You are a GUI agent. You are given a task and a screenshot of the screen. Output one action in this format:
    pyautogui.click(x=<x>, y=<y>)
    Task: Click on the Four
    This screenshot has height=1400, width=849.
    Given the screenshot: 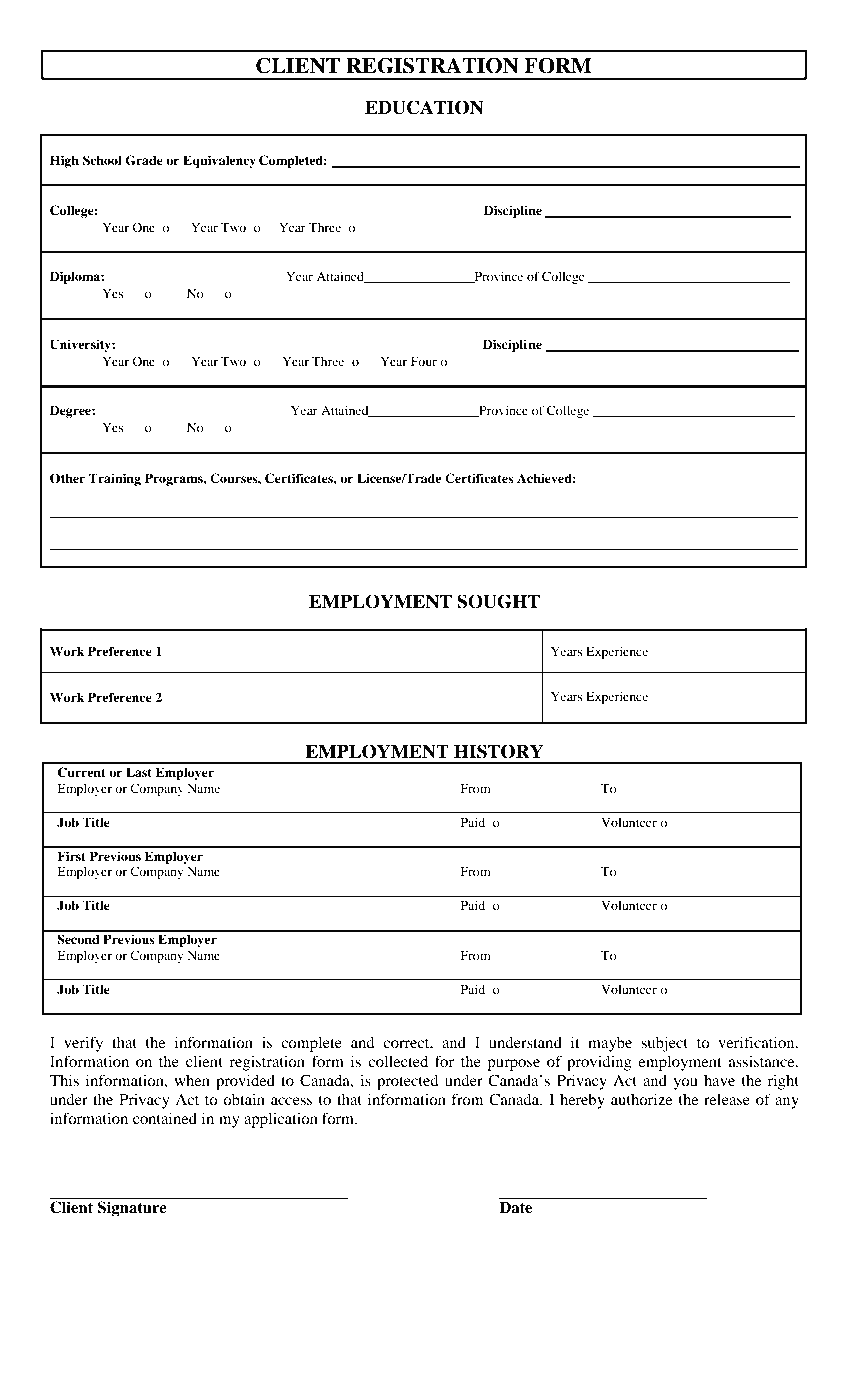 What is the action you would take?
    pyautogui.click(x=424, y=361)
